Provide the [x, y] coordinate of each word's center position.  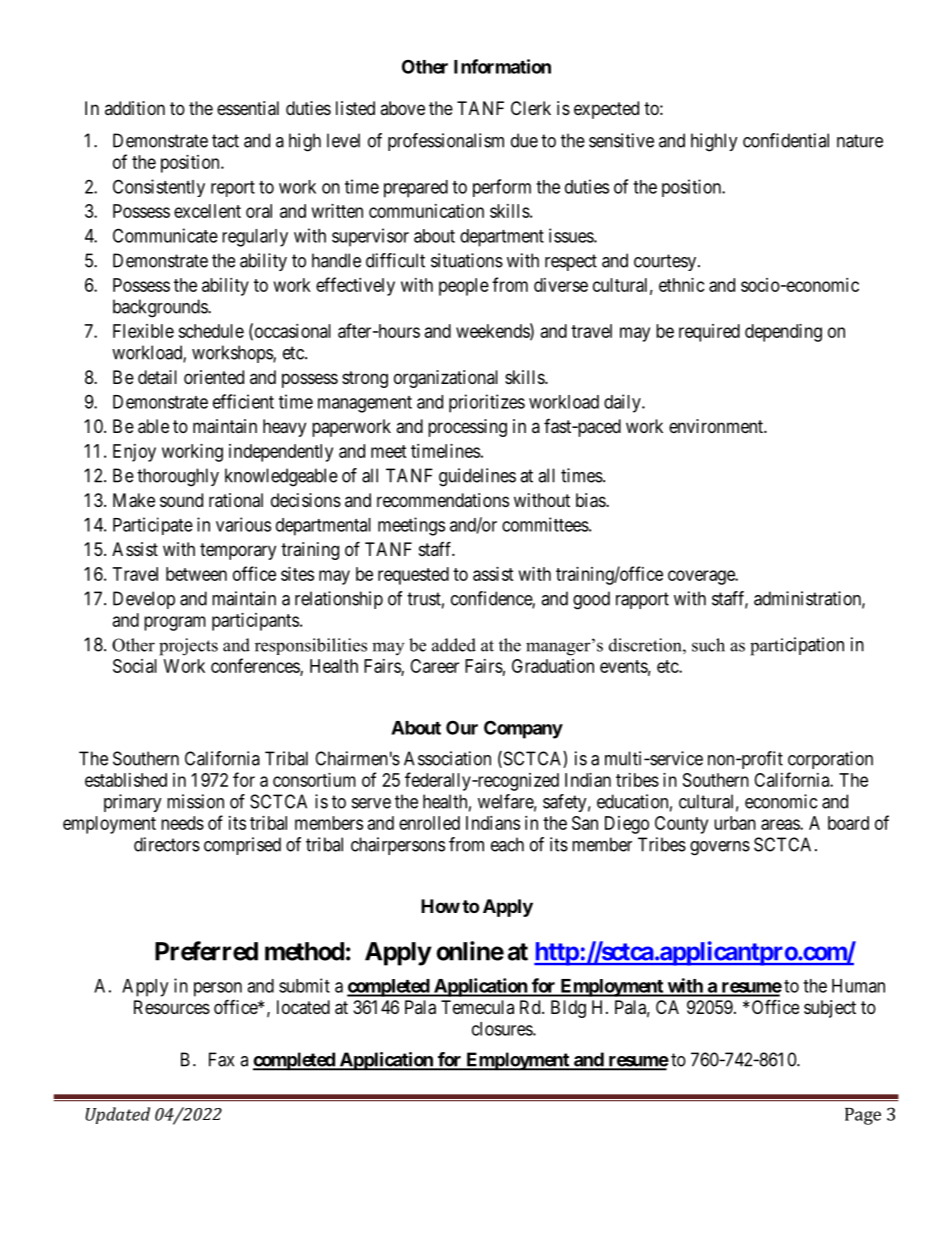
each [507, 844]
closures [503, 1029]
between [196, 574]
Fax [221, 1059]
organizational [446, 379]
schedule [211, 331]
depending [783, 333]
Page [863, 1116]
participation [797, 646]
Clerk [531, 108]
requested [413, 576]
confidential [786, 140]
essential [248, 108]
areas [781, 824]
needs [182, 823]
